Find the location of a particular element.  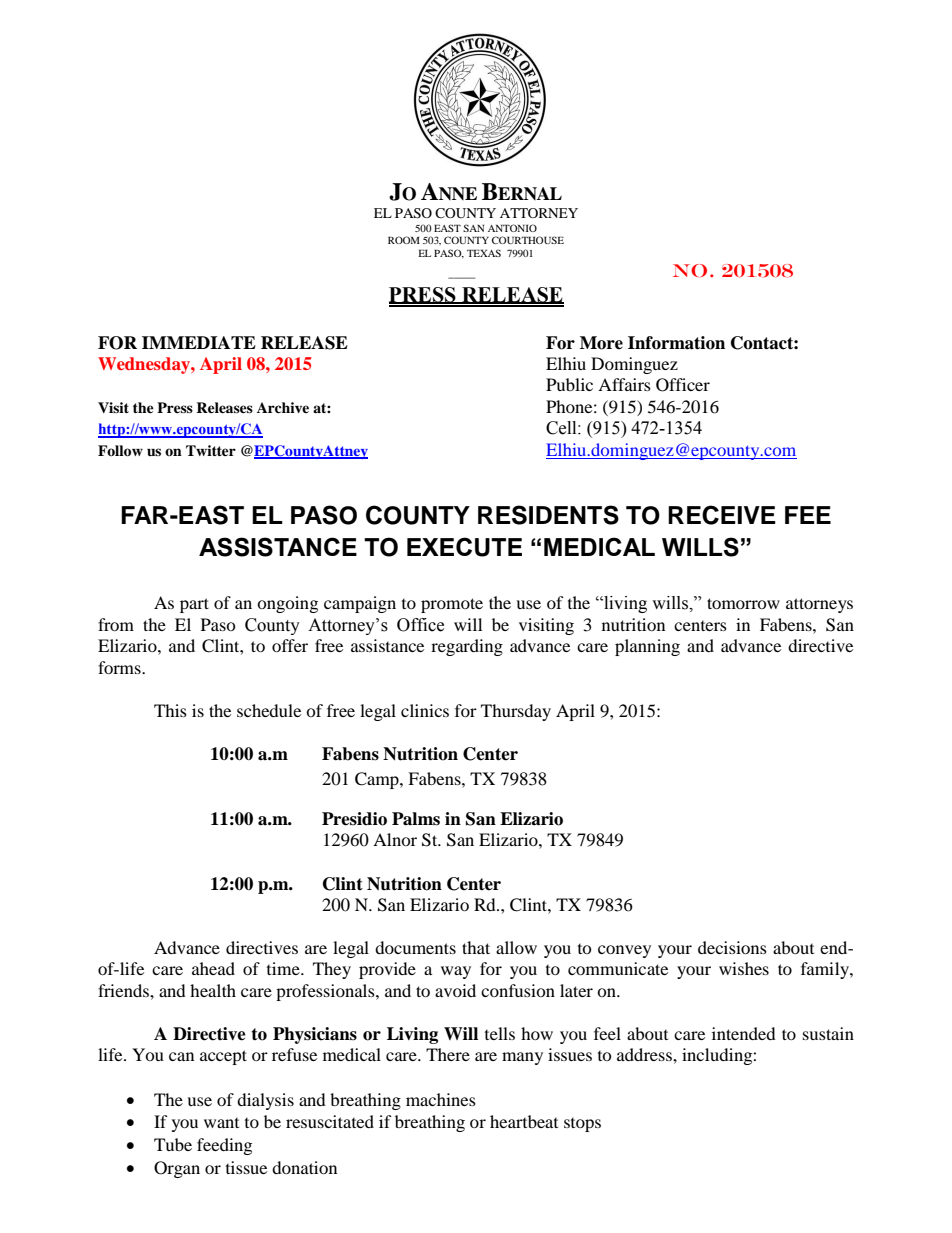

part is located at coordinates (194, 605).
